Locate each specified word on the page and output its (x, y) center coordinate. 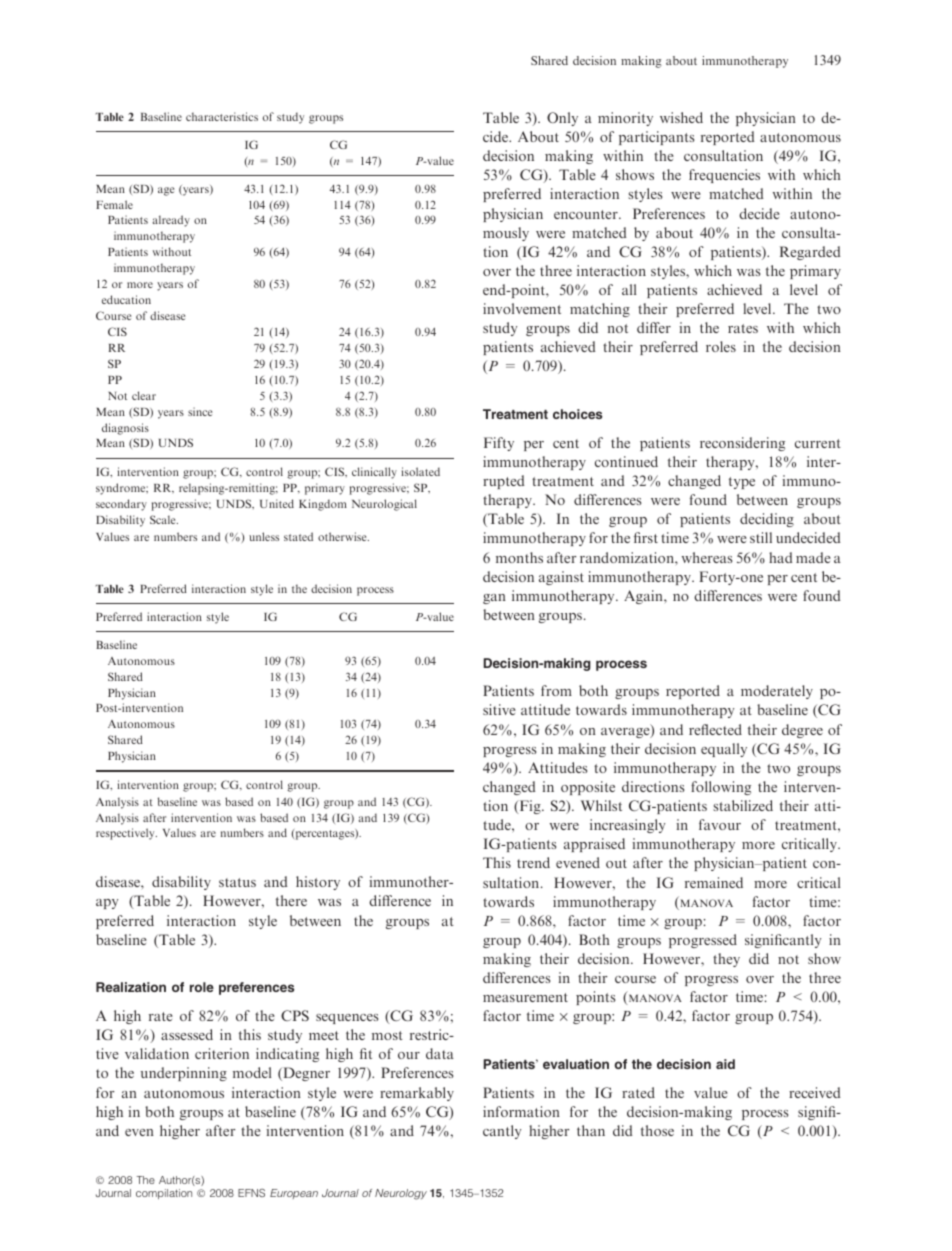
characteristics (222, 116)
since (200, 411)
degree (802, 731)
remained (714, 882)
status (237, 882)
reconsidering (742, 444)
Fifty (499, 444)
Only (562, 119)
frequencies (724, 176)
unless (264, 536)
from (556, 690)
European (294, 1194)
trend (533, 862)
